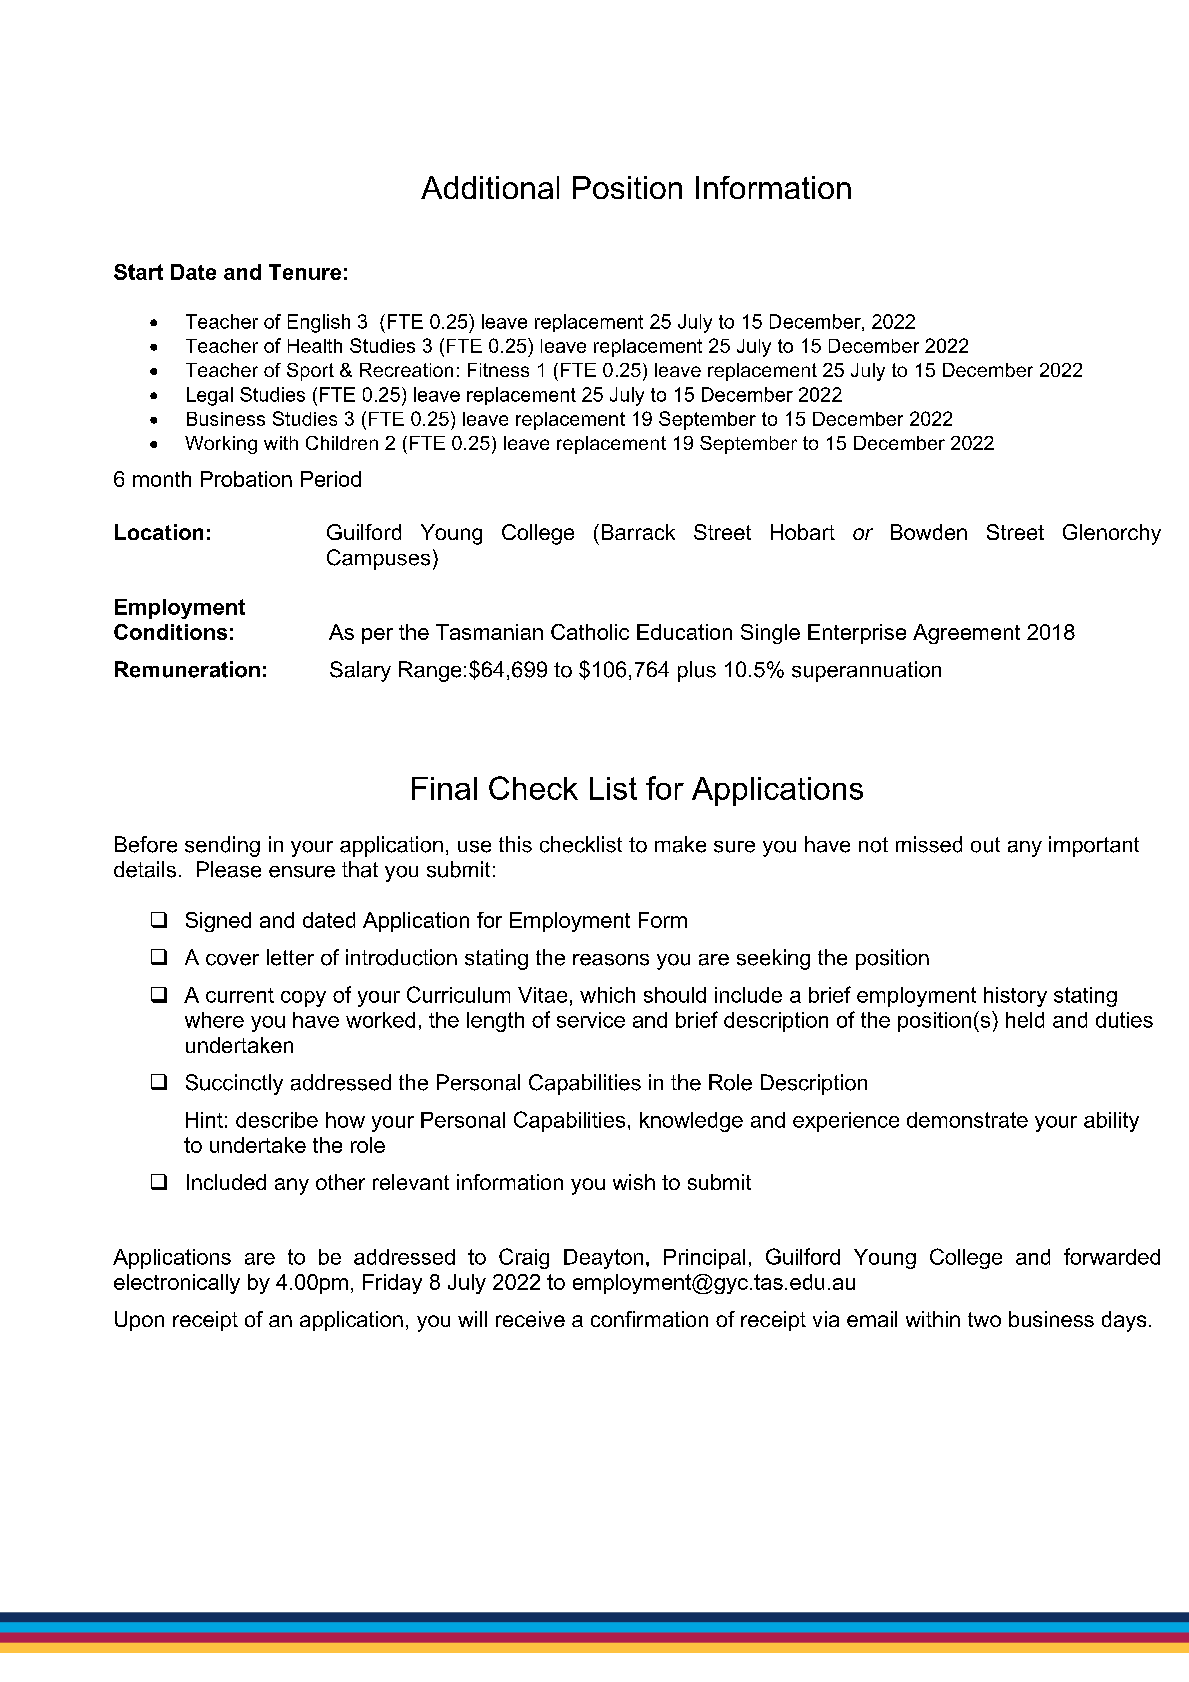 The height and width of the screenshot is (1682, 1189). I want to click on Bowden, so click(929, 532).
